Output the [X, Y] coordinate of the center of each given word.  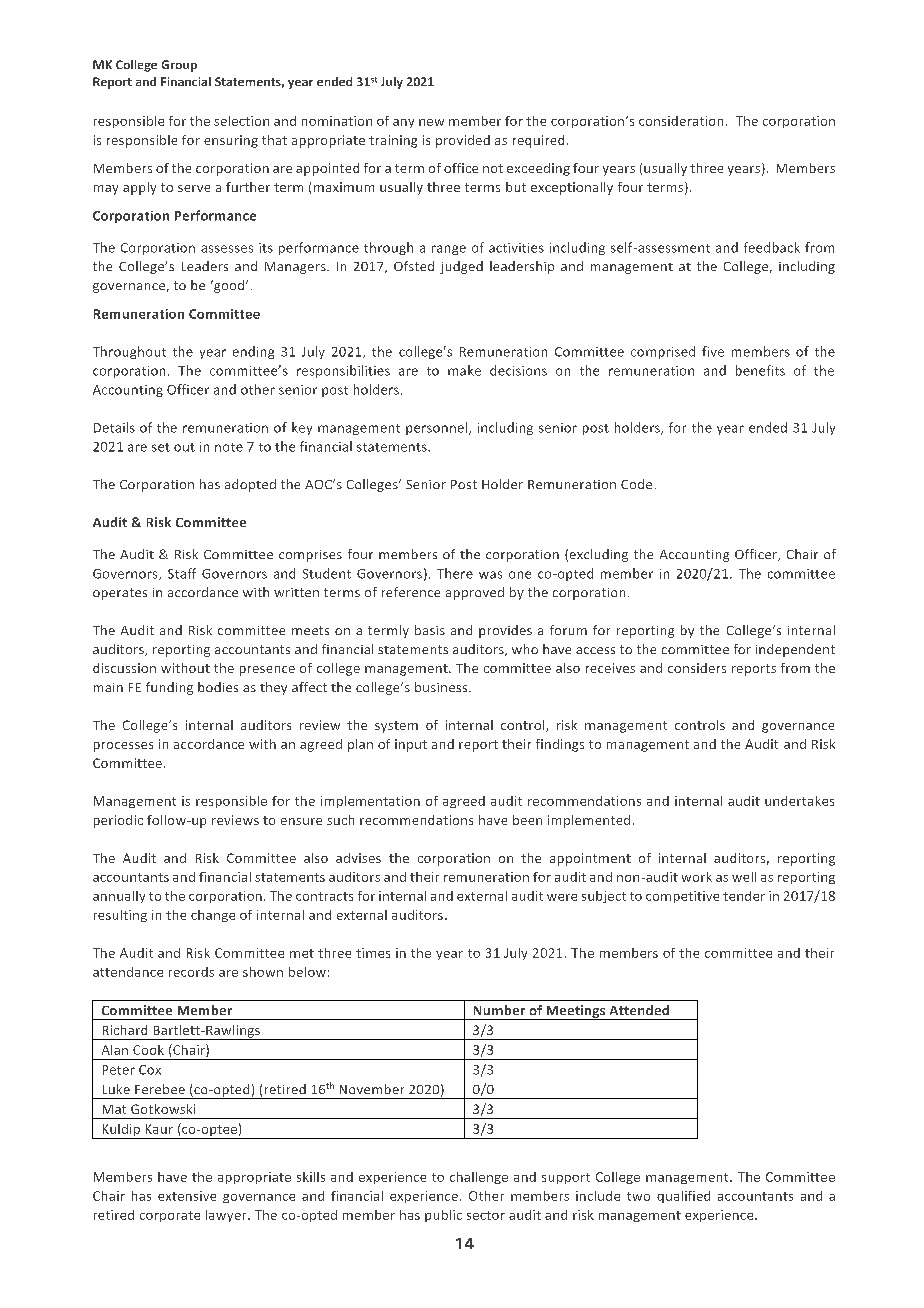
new [431, 122]
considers [697, 668]
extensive [187, 1196]
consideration [681, 121]
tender [744, 896]
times [373, 953]
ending [253, 352]
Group [179, 66]
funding [169, 688]
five [713, 351]
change [213, 916]
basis [430, 630]
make [464, 370]
